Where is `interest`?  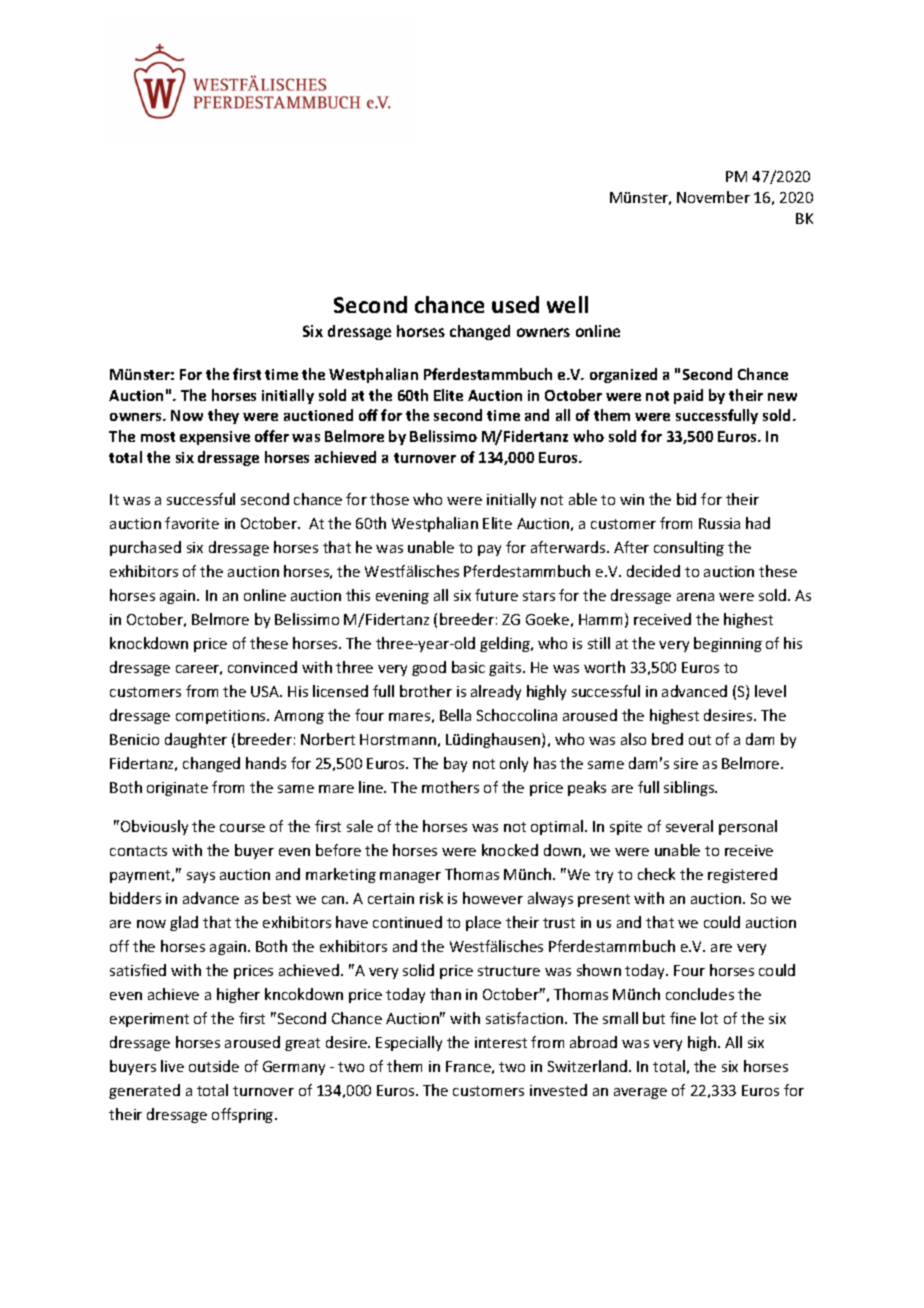
interest is located at coordinates (501, 1042).
